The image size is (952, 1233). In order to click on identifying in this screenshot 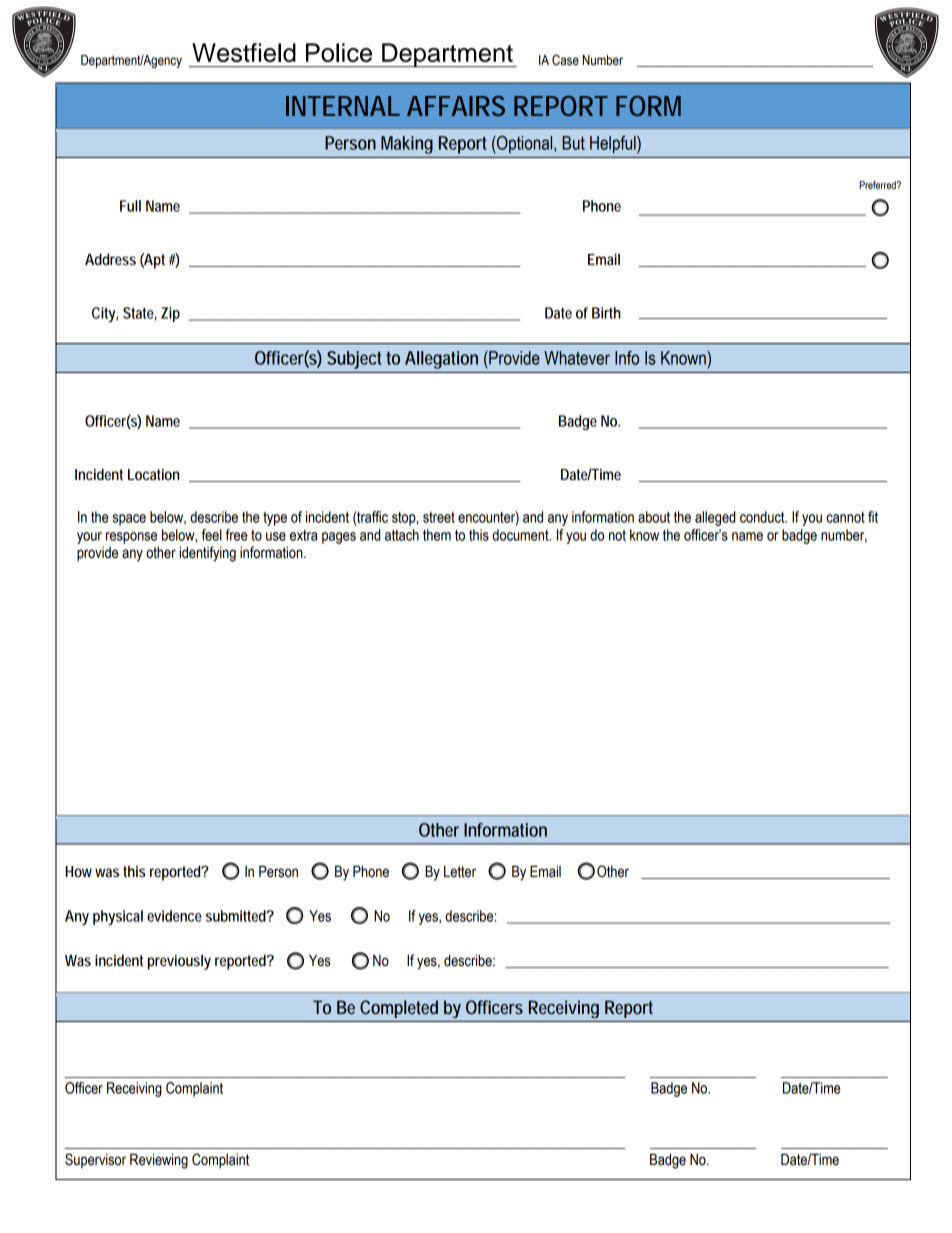, I will do `click(207, 554)`.
